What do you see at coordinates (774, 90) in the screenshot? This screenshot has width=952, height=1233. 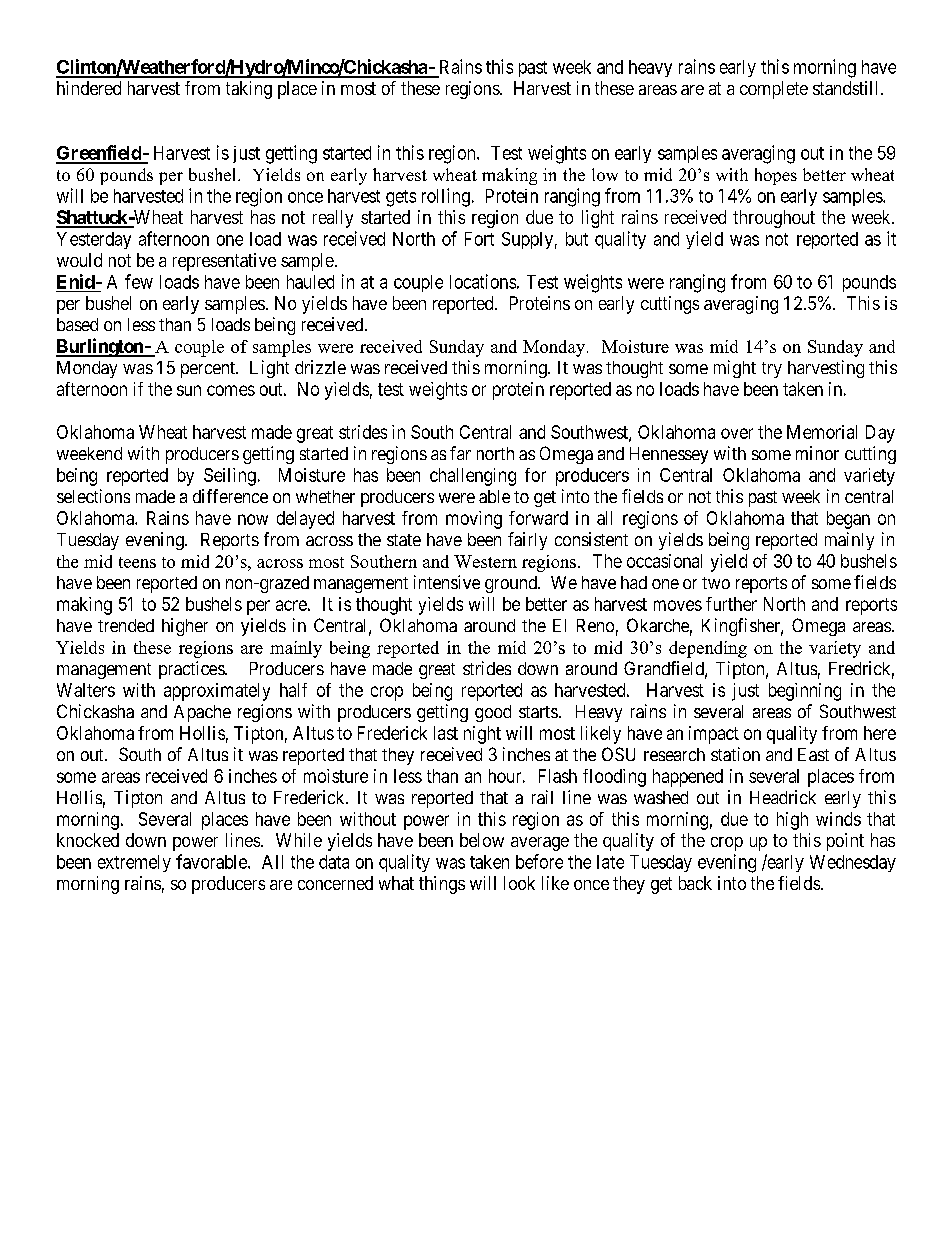 I see `complete` at bounding box center [774, 90].
